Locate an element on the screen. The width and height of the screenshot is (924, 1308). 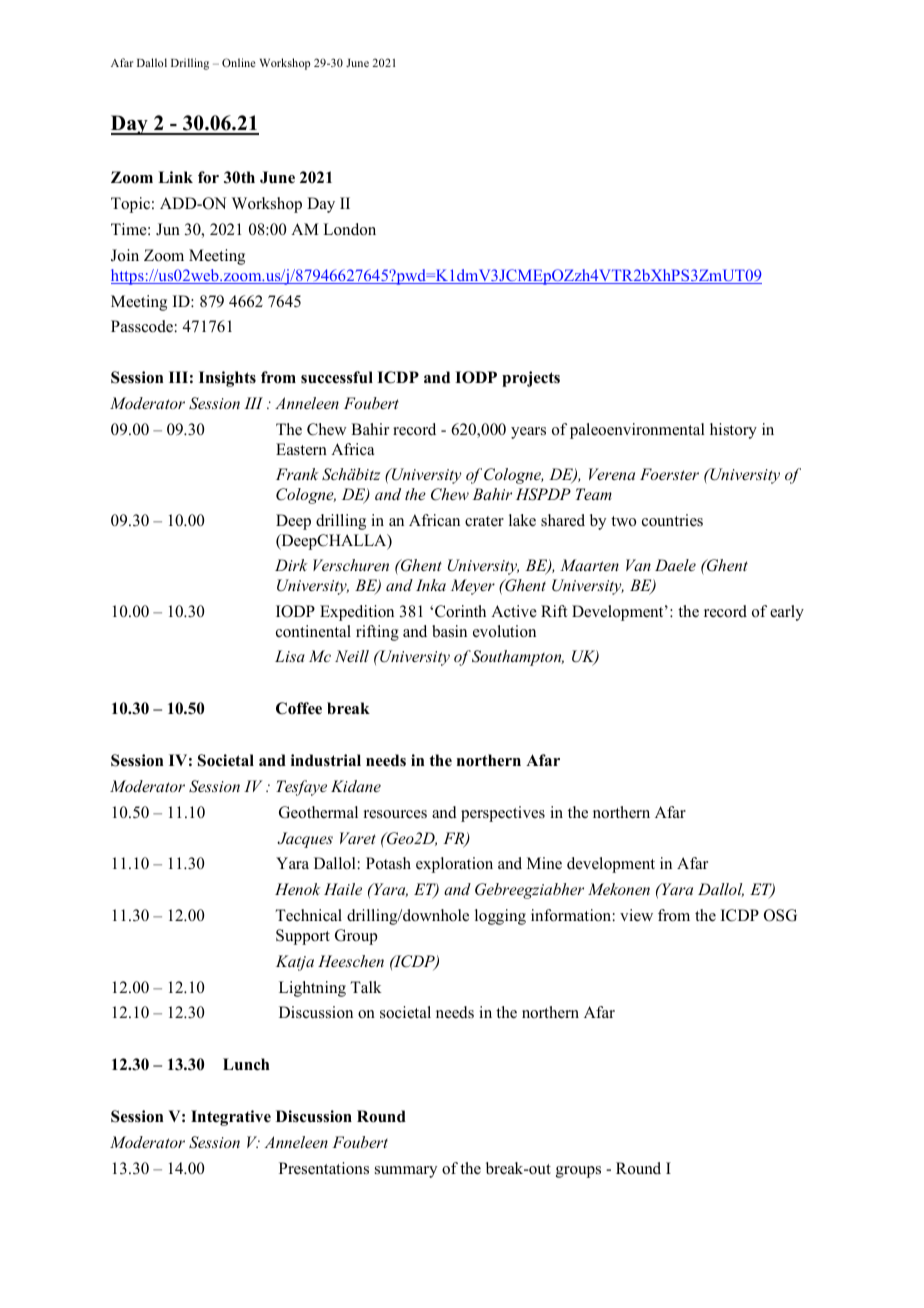
years is located at coordinates (528, 433).
